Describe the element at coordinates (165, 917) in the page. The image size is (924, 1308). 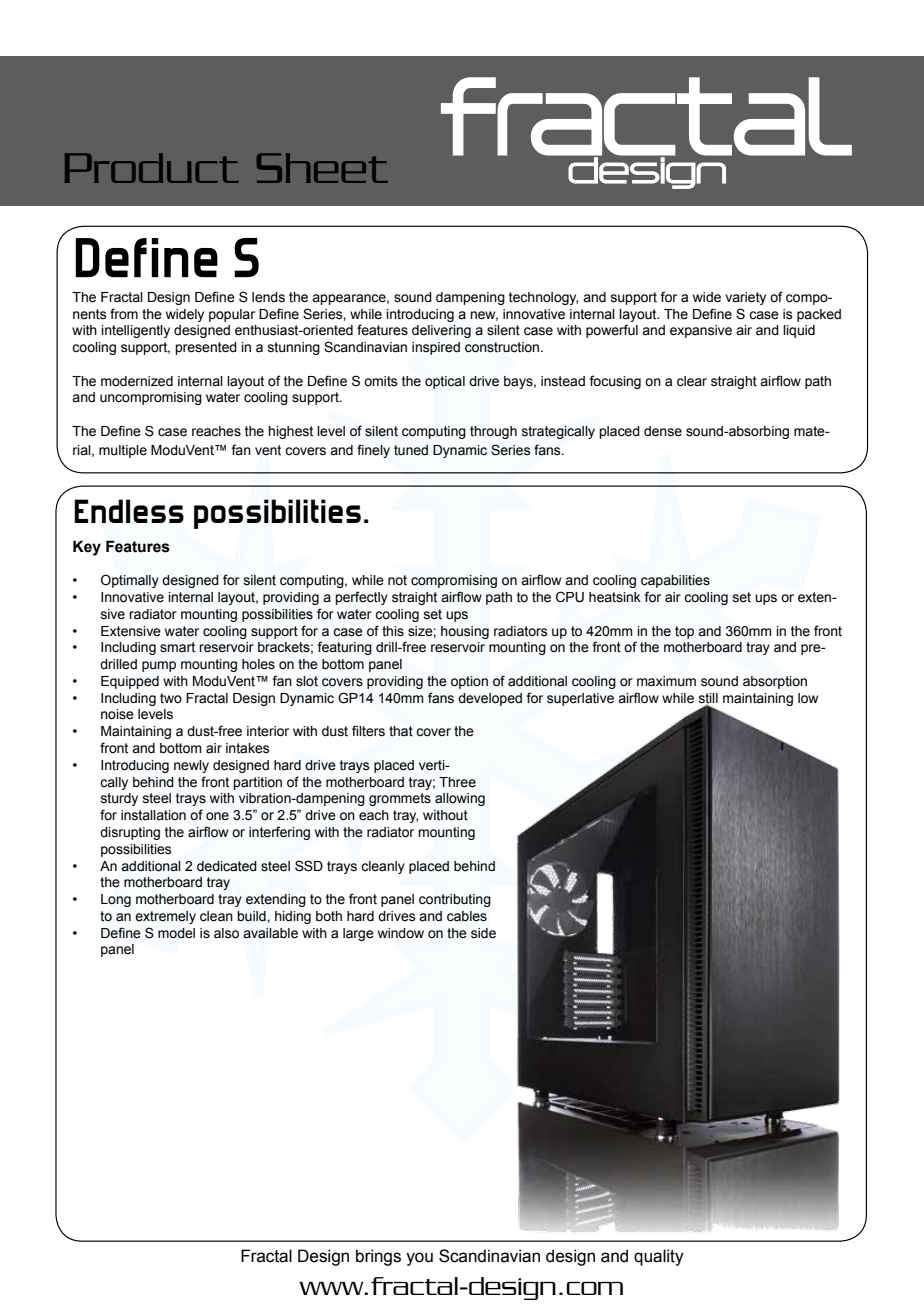
I see `extremely` at that location.
